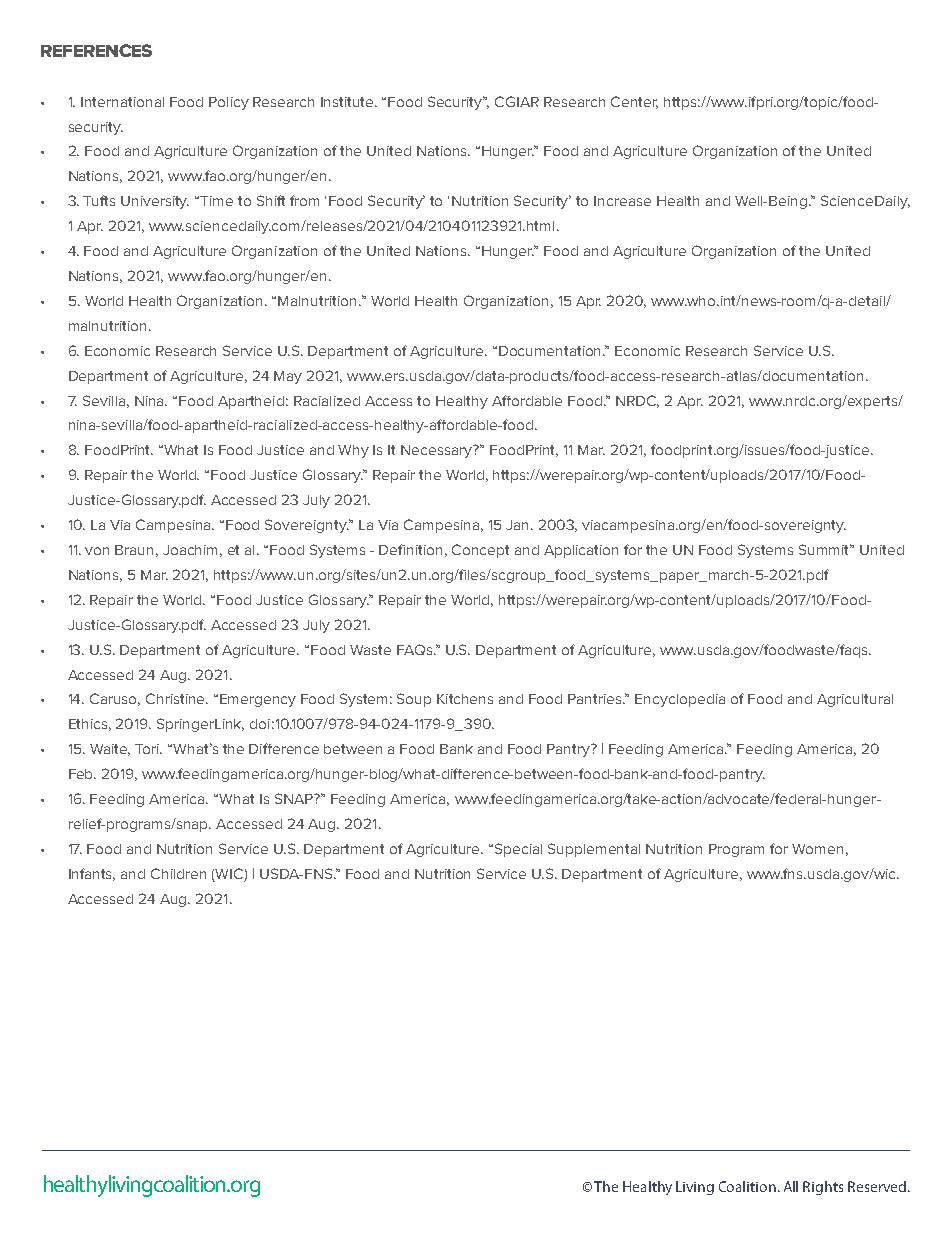  Describe the element at coordinates (634, 102) in the page. I see `Center` at that location.
